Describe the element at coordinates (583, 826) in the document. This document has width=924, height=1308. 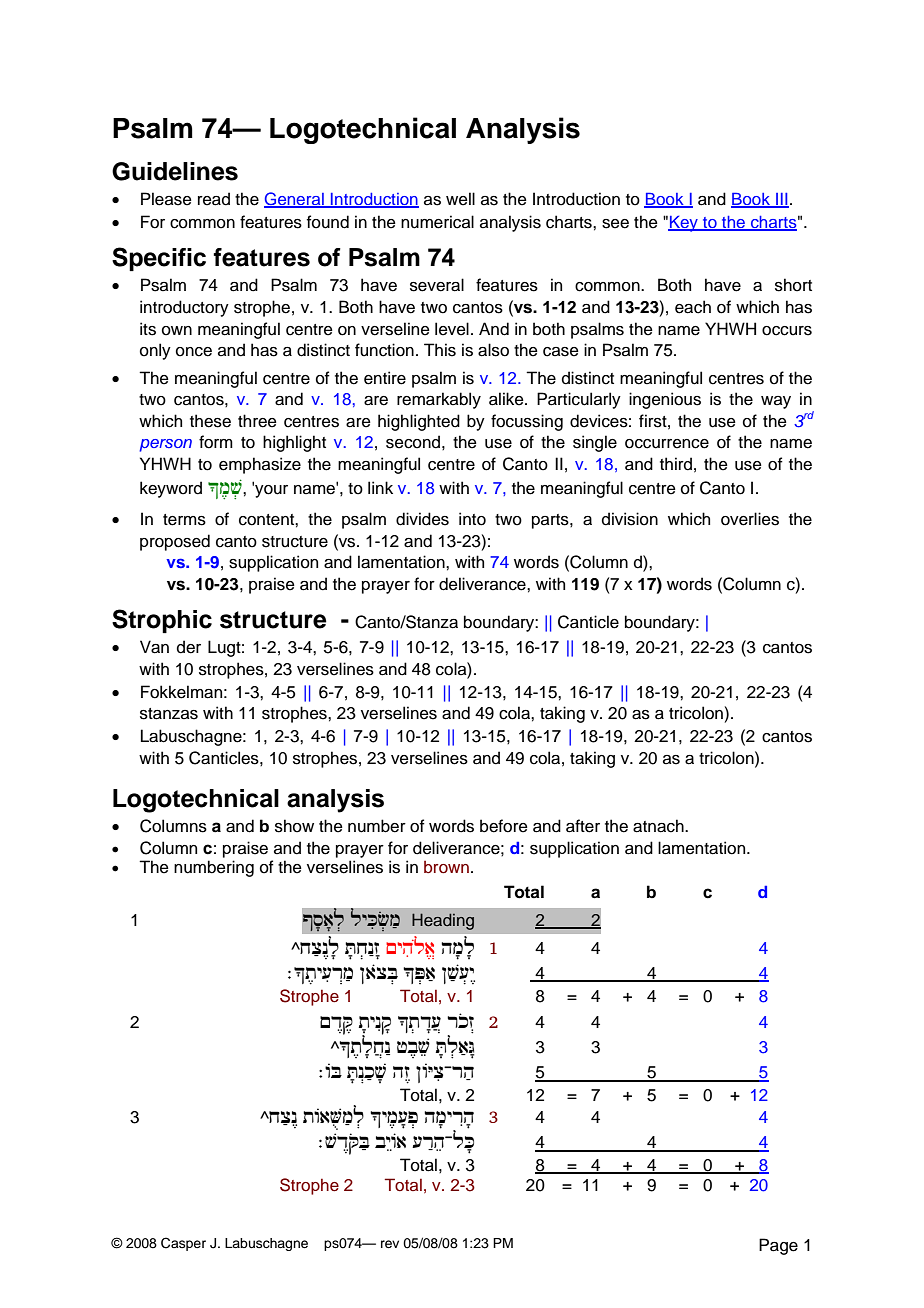
I see `after` at that location.
